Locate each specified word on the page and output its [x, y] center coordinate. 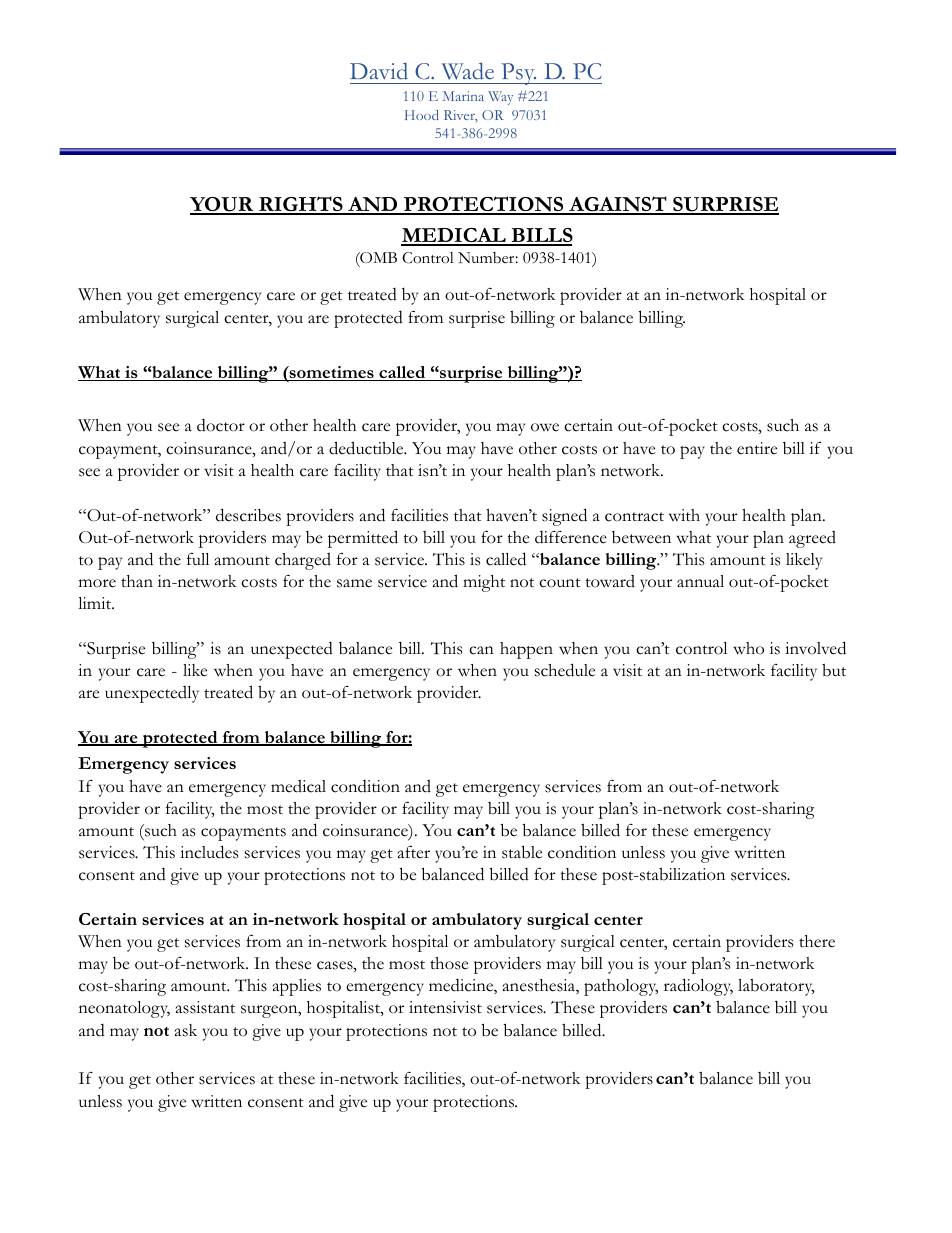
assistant [205, 1007]
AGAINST [618, 205]
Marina [463, 96]
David [379, 71]
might [484, 583]
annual [700, 581]
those [449, 963]
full [198, 559]
